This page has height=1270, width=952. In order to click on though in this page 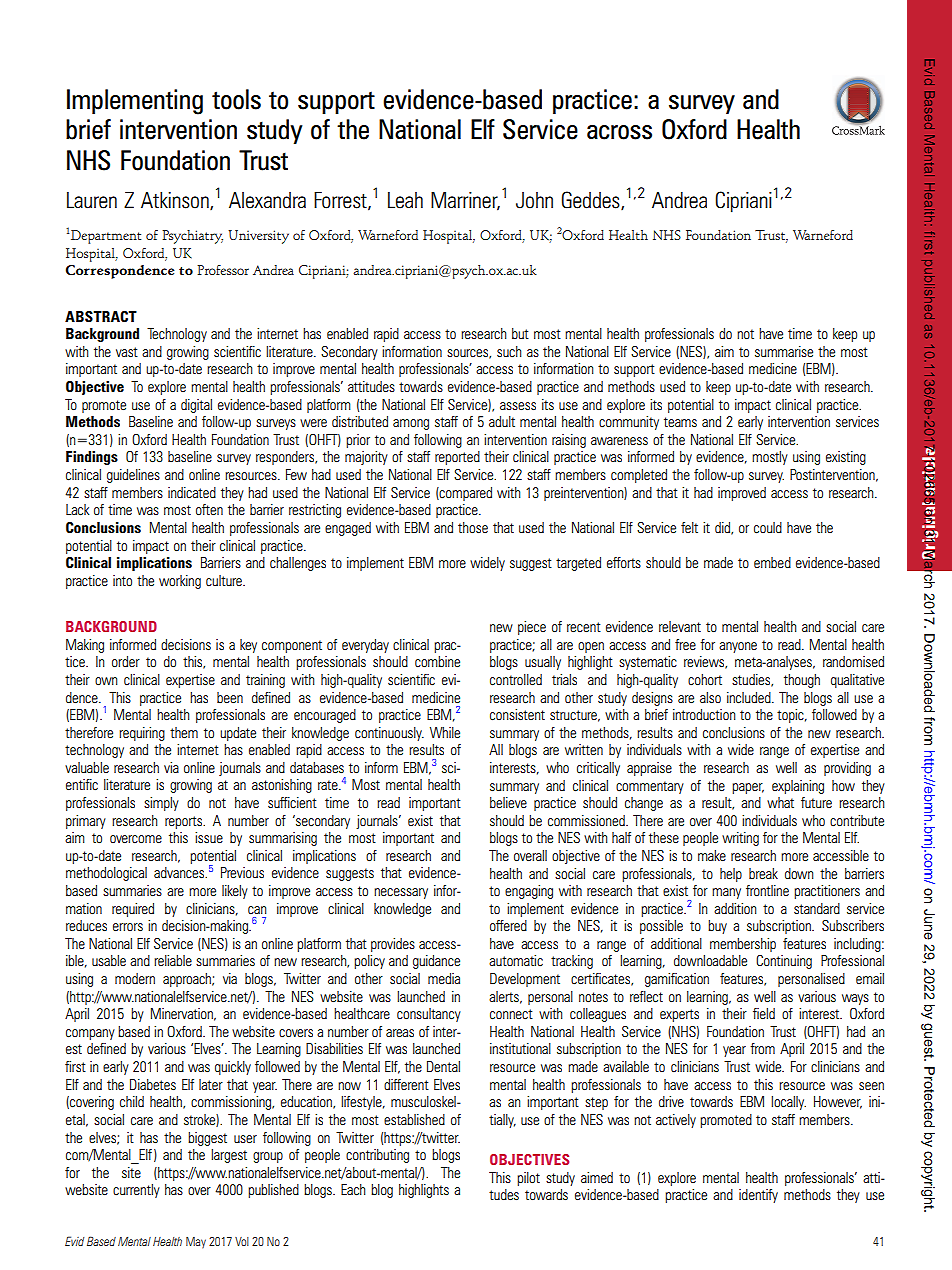, I will do `click(802, 681)`.
